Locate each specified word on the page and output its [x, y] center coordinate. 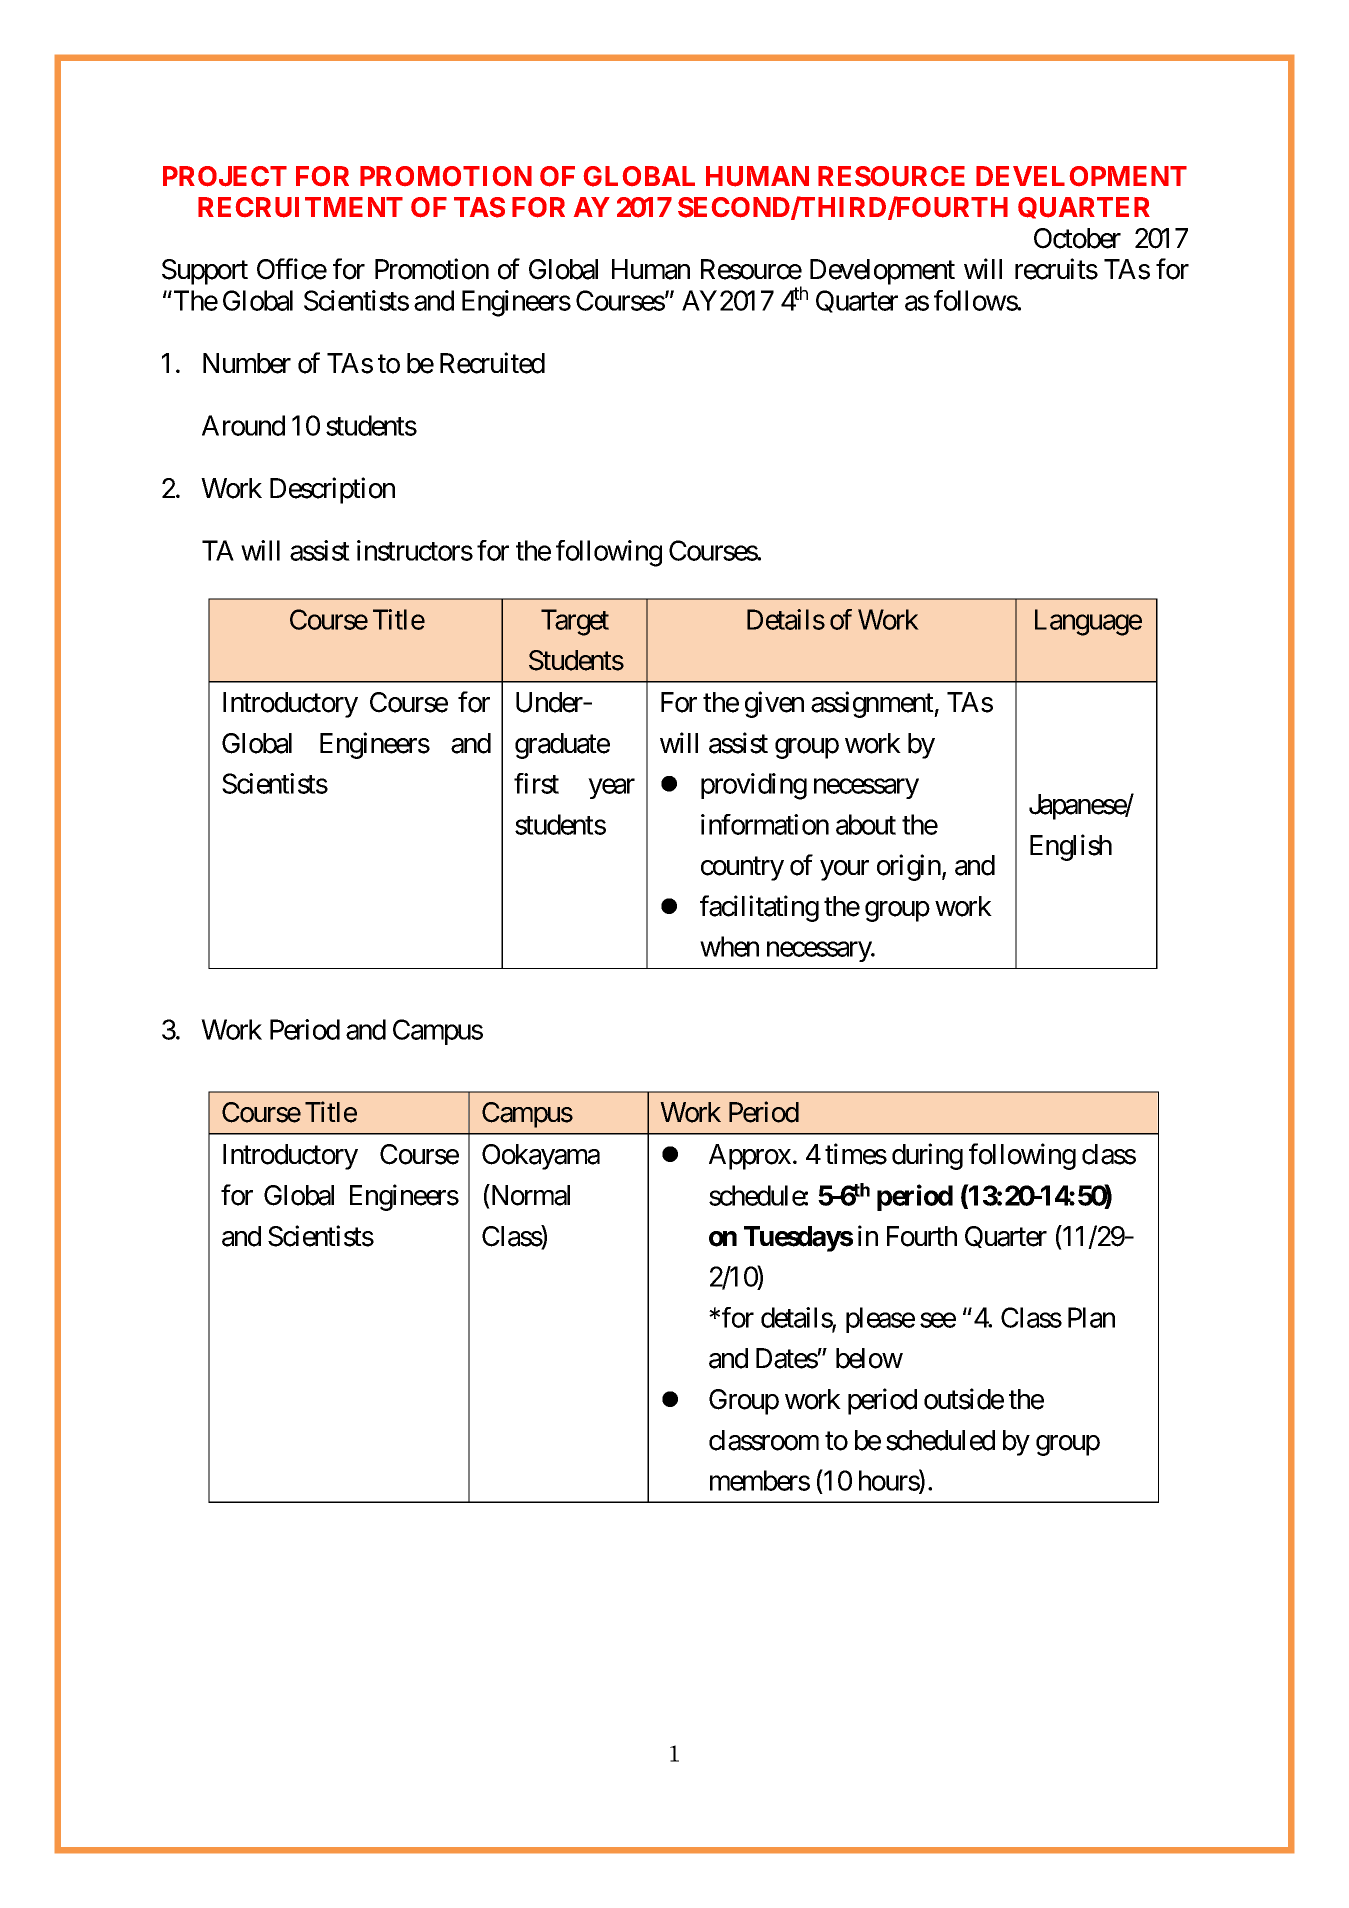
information [765, 824]
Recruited [492, 363]
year [612, 789]
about [866, 824]
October [1077, 238]
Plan [1091, 1317]
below [869, 1358]
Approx [750, 1157]
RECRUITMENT [300, 207]
